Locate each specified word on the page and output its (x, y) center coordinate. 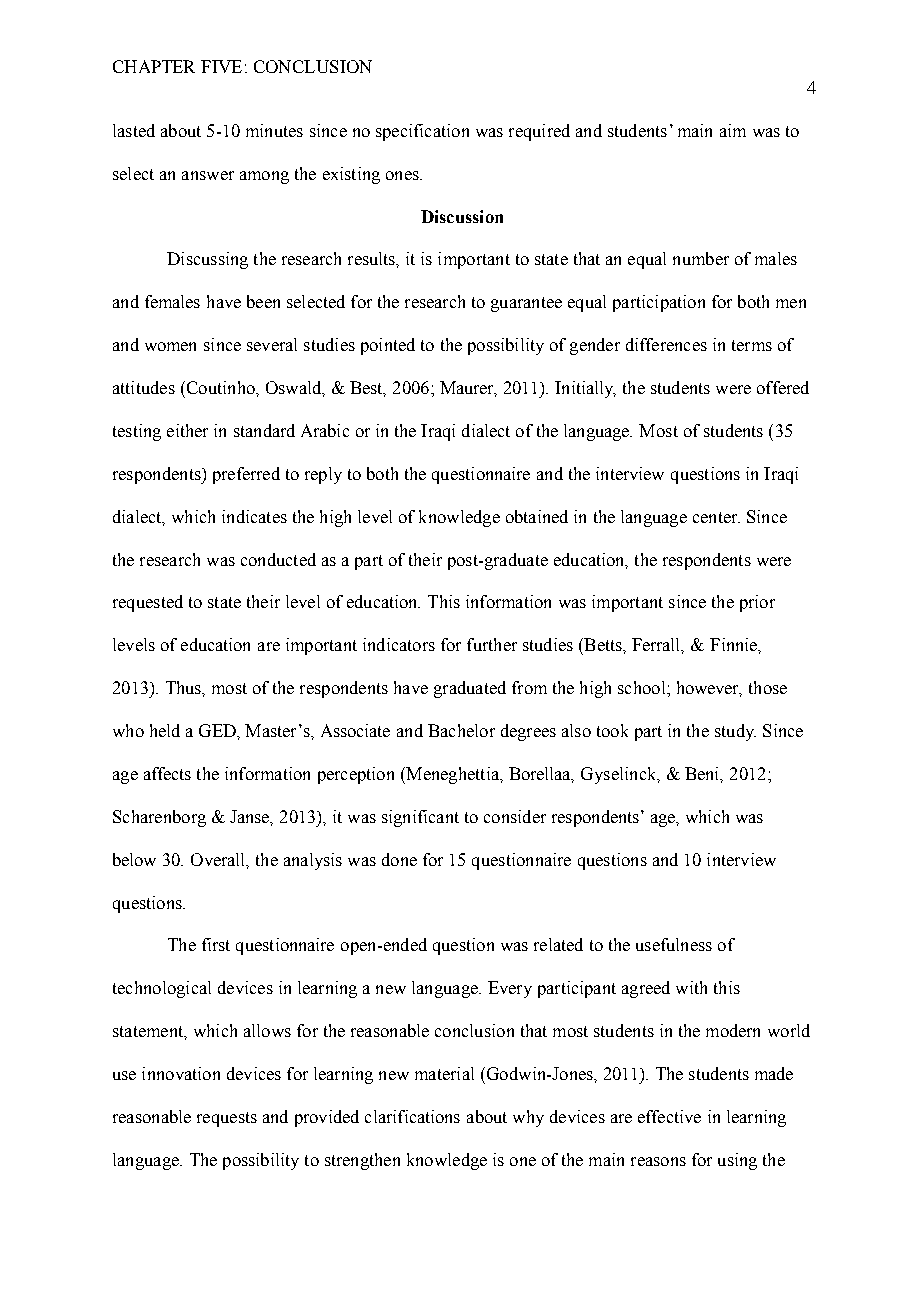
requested (148, 603)
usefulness (674, 944)
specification (422, 132)
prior (757, 603)
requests (227, 1119)
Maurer (468, 389)
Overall (219, 860)
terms (752, 345)
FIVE (221, 66)
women (170, 346)
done (399, 859)
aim (733, 130)
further (492, 644)
